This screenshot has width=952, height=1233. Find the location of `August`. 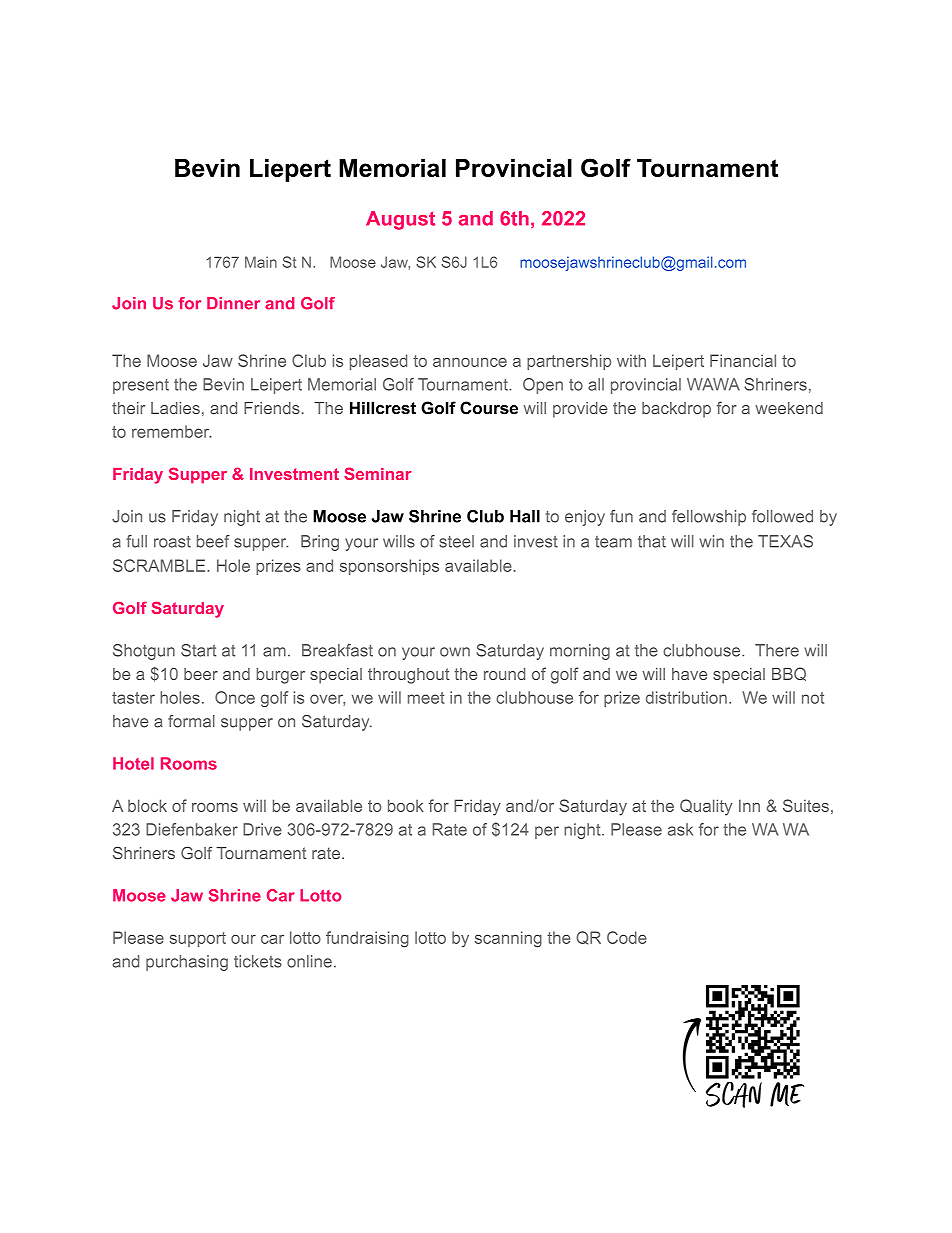

August is located at coordinates (400, 220).
